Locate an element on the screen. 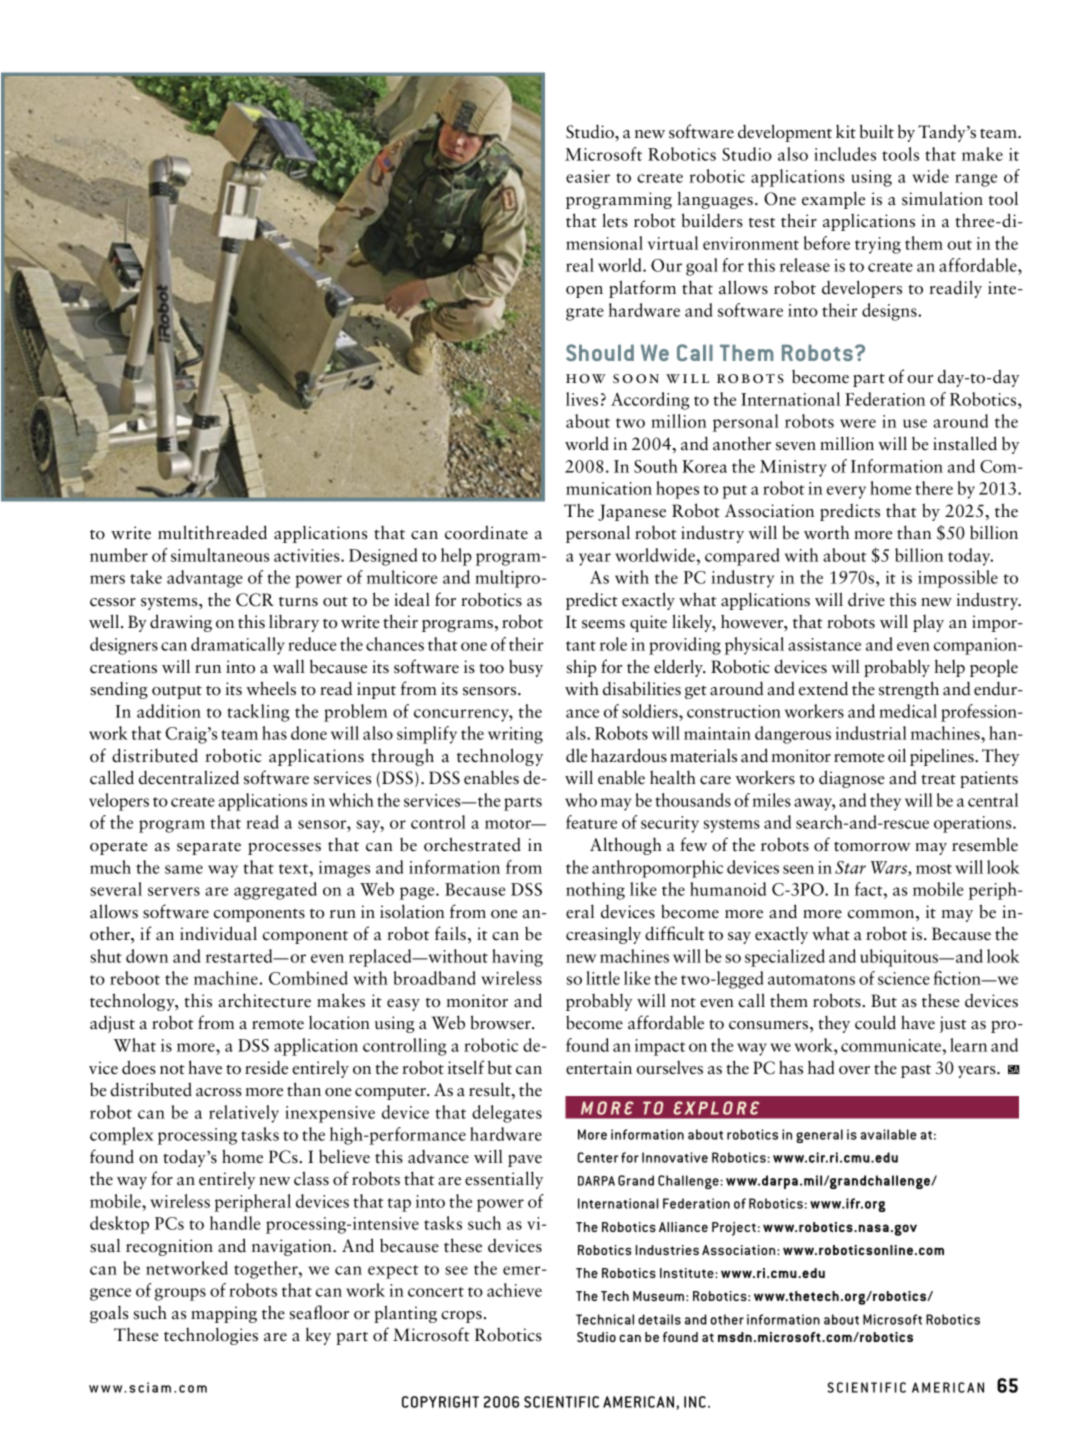 The image size is (1086, 1437). oil is located at coordinates (897, 755).
